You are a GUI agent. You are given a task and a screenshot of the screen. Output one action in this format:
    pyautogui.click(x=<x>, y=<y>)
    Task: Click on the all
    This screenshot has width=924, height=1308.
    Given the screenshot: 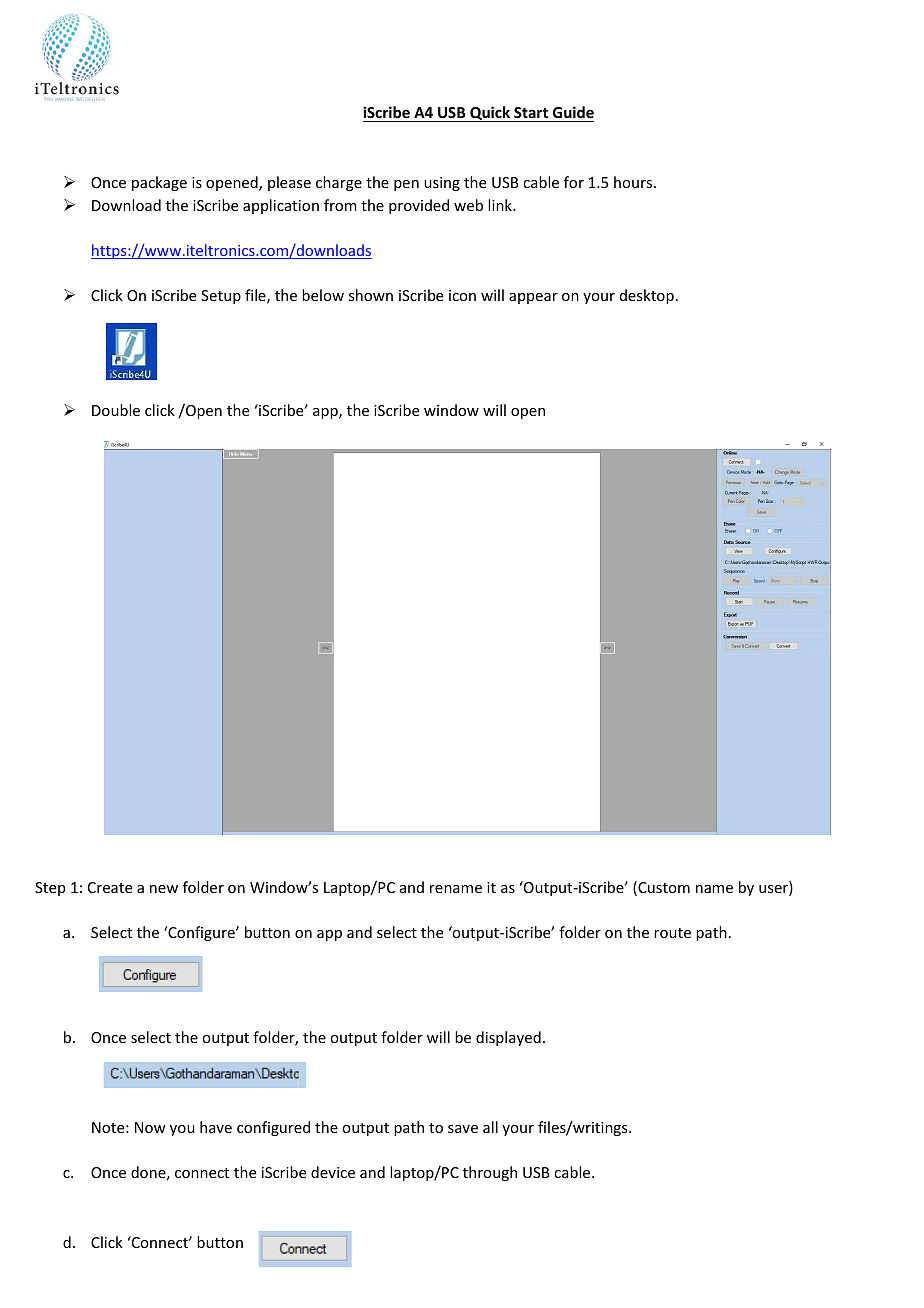 What is the action you would take?
    pyautogui.click(x=490, y=1127)
